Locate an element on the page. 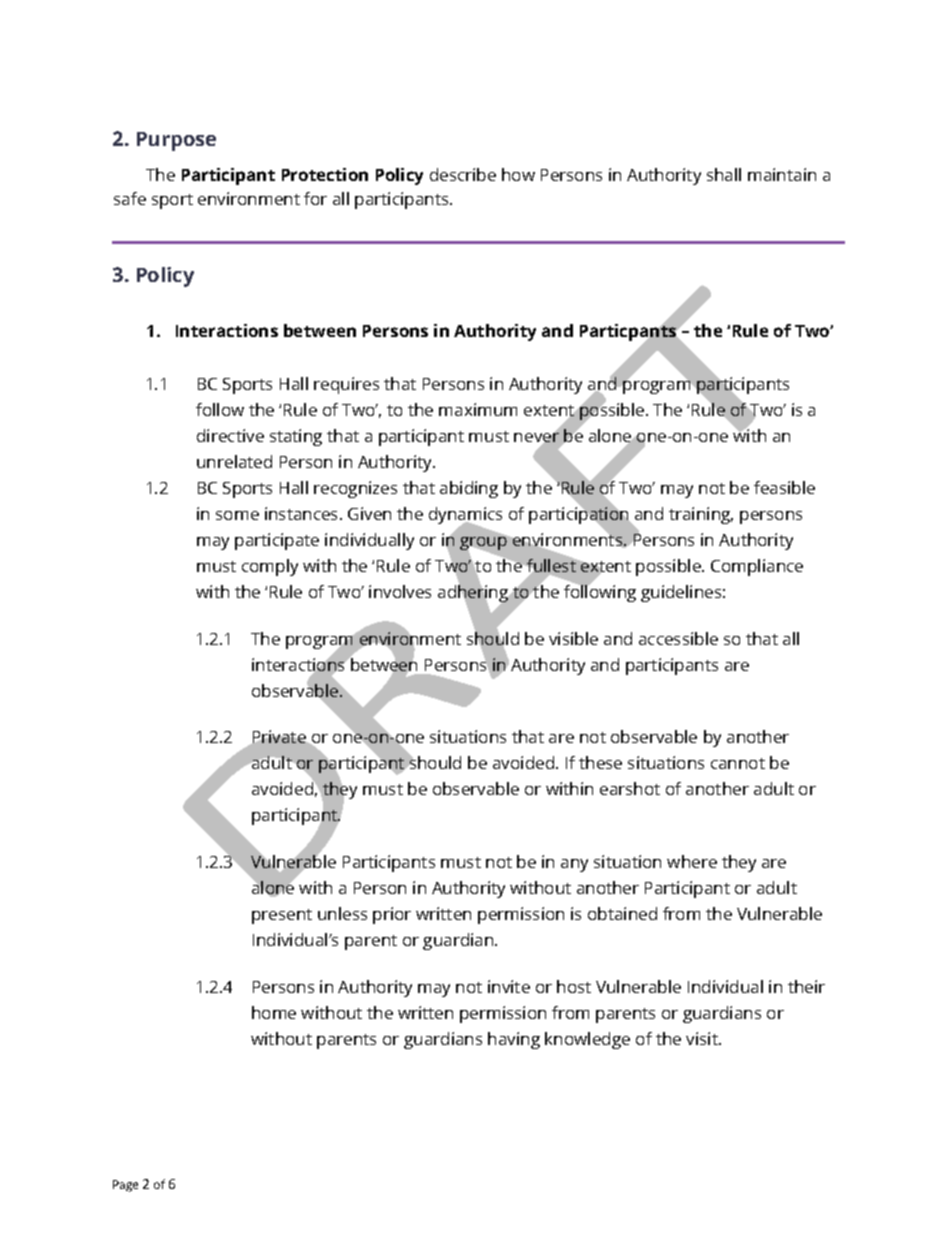 This document has height=1233, width=952. Private is located at coordinates (279, 736).
